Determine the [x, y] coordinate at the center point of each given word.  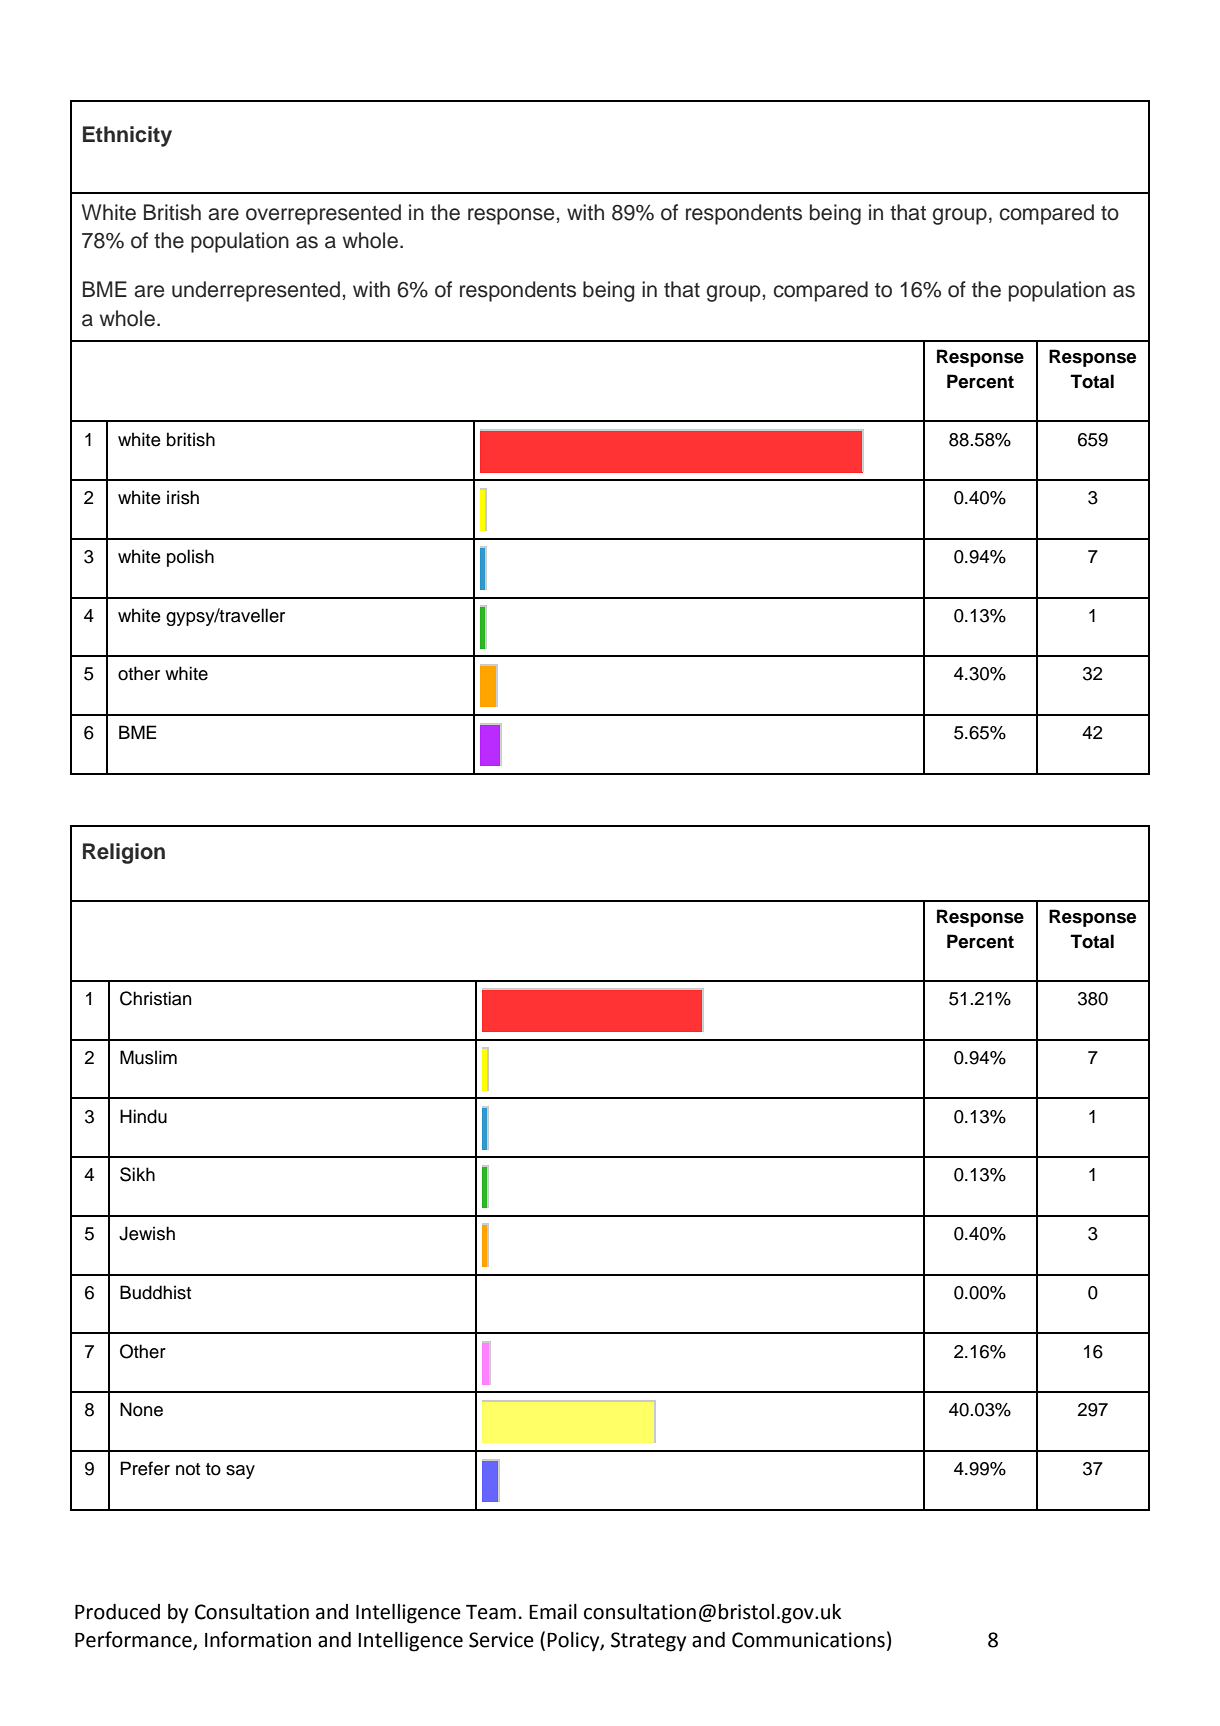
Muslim [148, 1057]
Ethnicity [127, 136]
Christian [155, 998]
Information [258, 1639]
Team [491, 1612]
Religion [124, 853]
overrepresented [323, 214]
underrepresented [256, 291]
